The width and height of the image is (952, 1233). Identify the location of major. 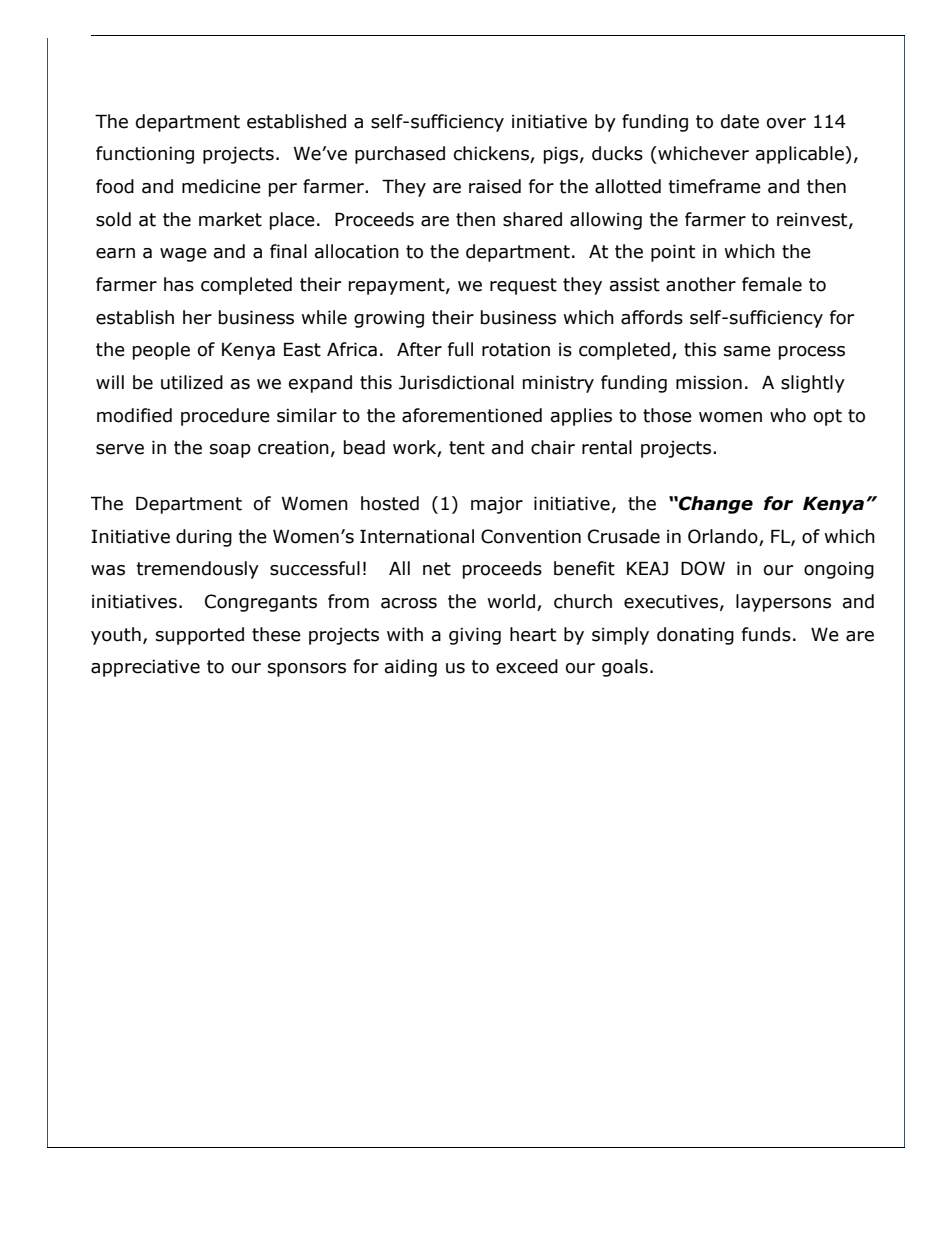
(497, 505).
